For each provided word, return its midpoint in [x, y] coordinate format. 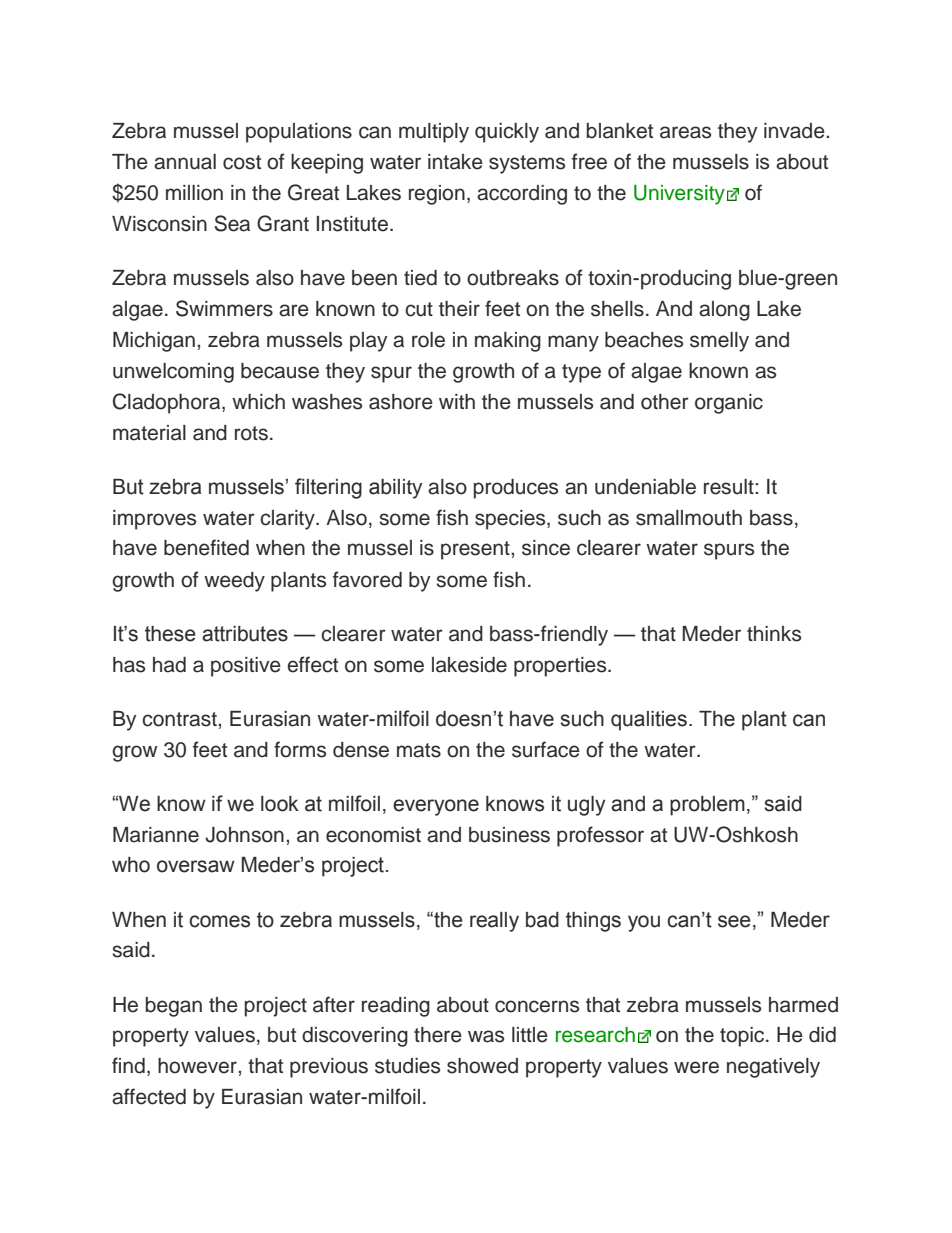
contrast [180, 719]
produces [516, 489]
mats [419, 750]
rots [251, 433]
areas [685, 132]
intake [455, 162]
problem [707, 806]
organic [729, 404]
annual [185, 162]
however [198, 1066]
